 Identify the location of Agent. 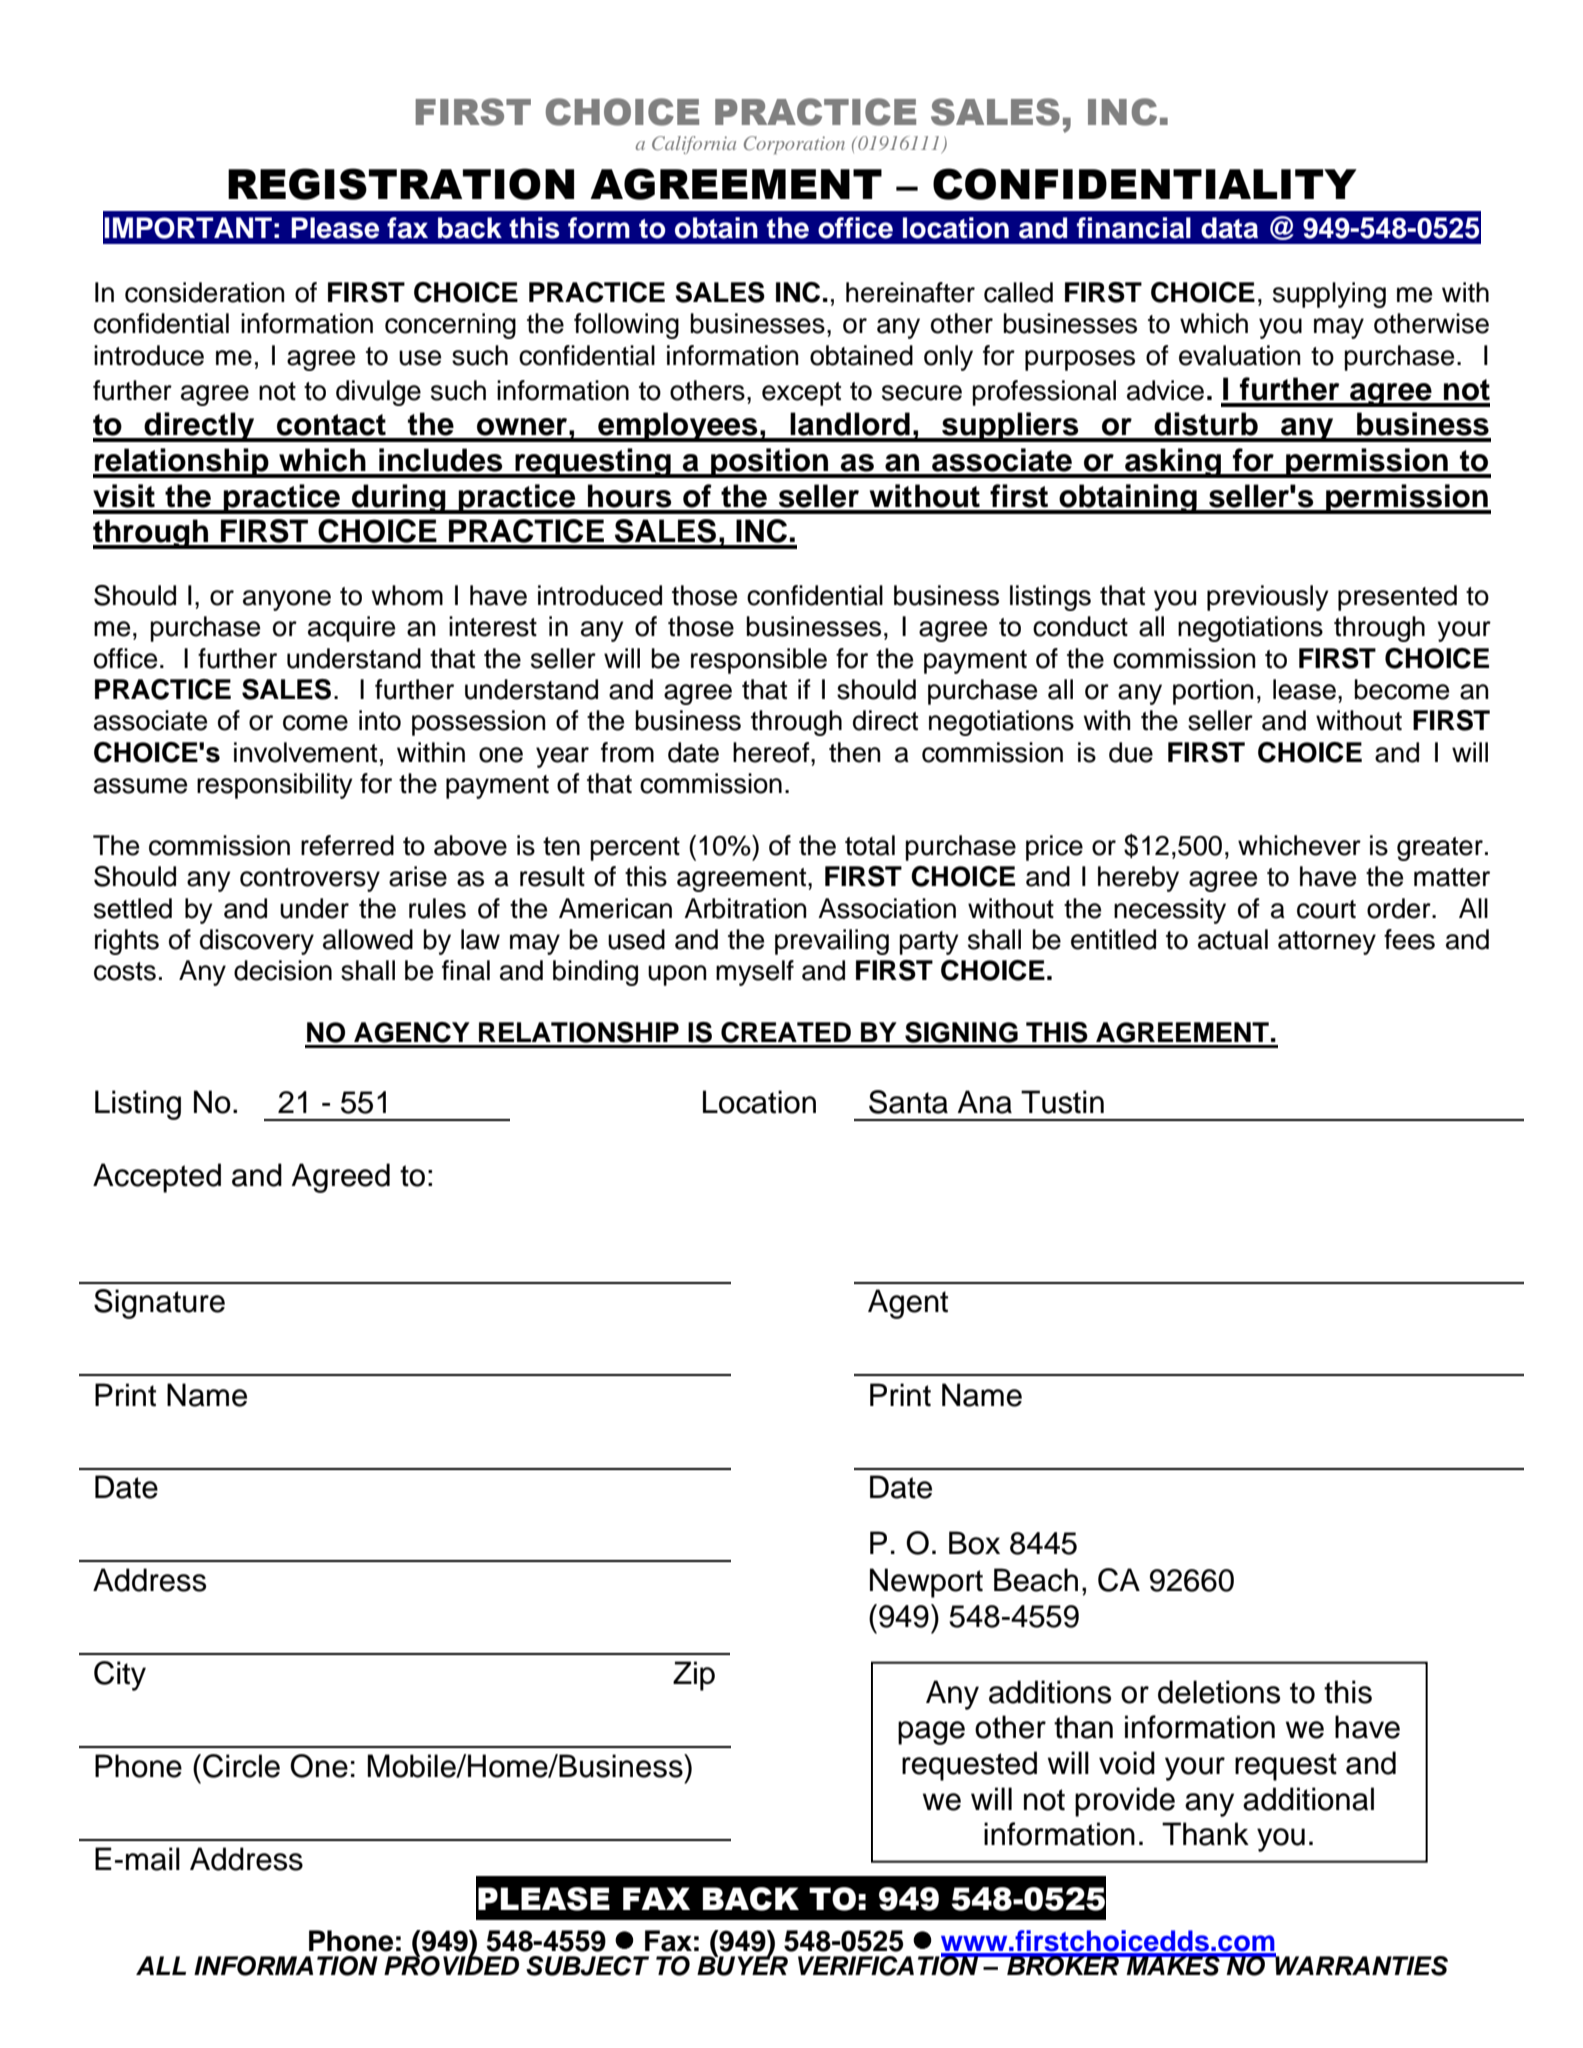
(908, 1304).
